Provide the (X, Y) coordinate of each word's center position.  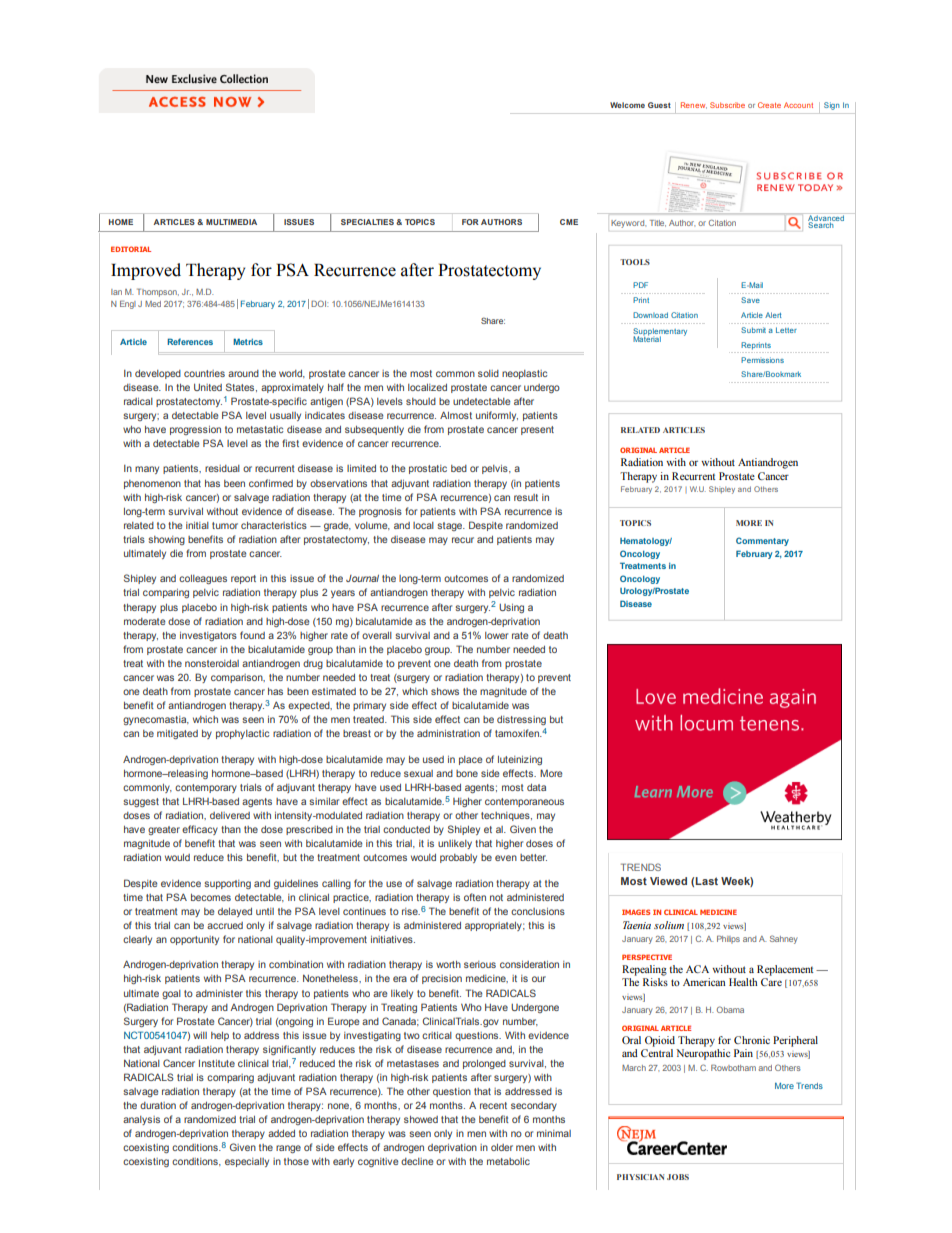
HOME (121, 222)
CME (569, 222)
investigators (208, 636)
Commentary (762, 541)
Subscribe (727, 105)
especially (247, 1162)
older (502, 1147)
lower (496, 635)
